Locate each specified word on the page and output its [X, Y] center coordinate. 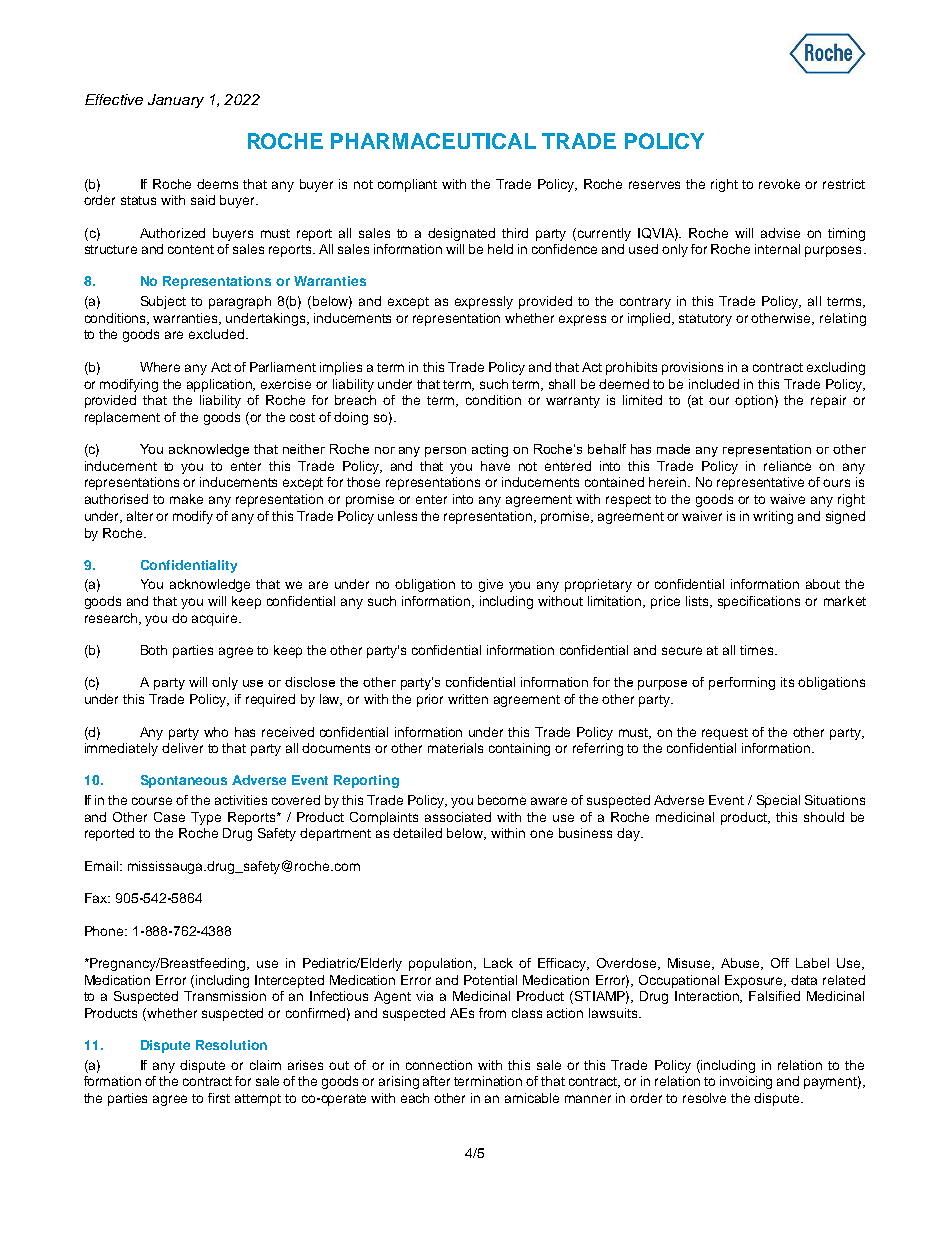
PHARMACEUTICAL [433, 141]
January [176, 101]
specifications [759, 602]
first [219, 1098]
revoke [779, 184]
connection [439, 1065]
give [491, 585]
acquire [216, 619]
